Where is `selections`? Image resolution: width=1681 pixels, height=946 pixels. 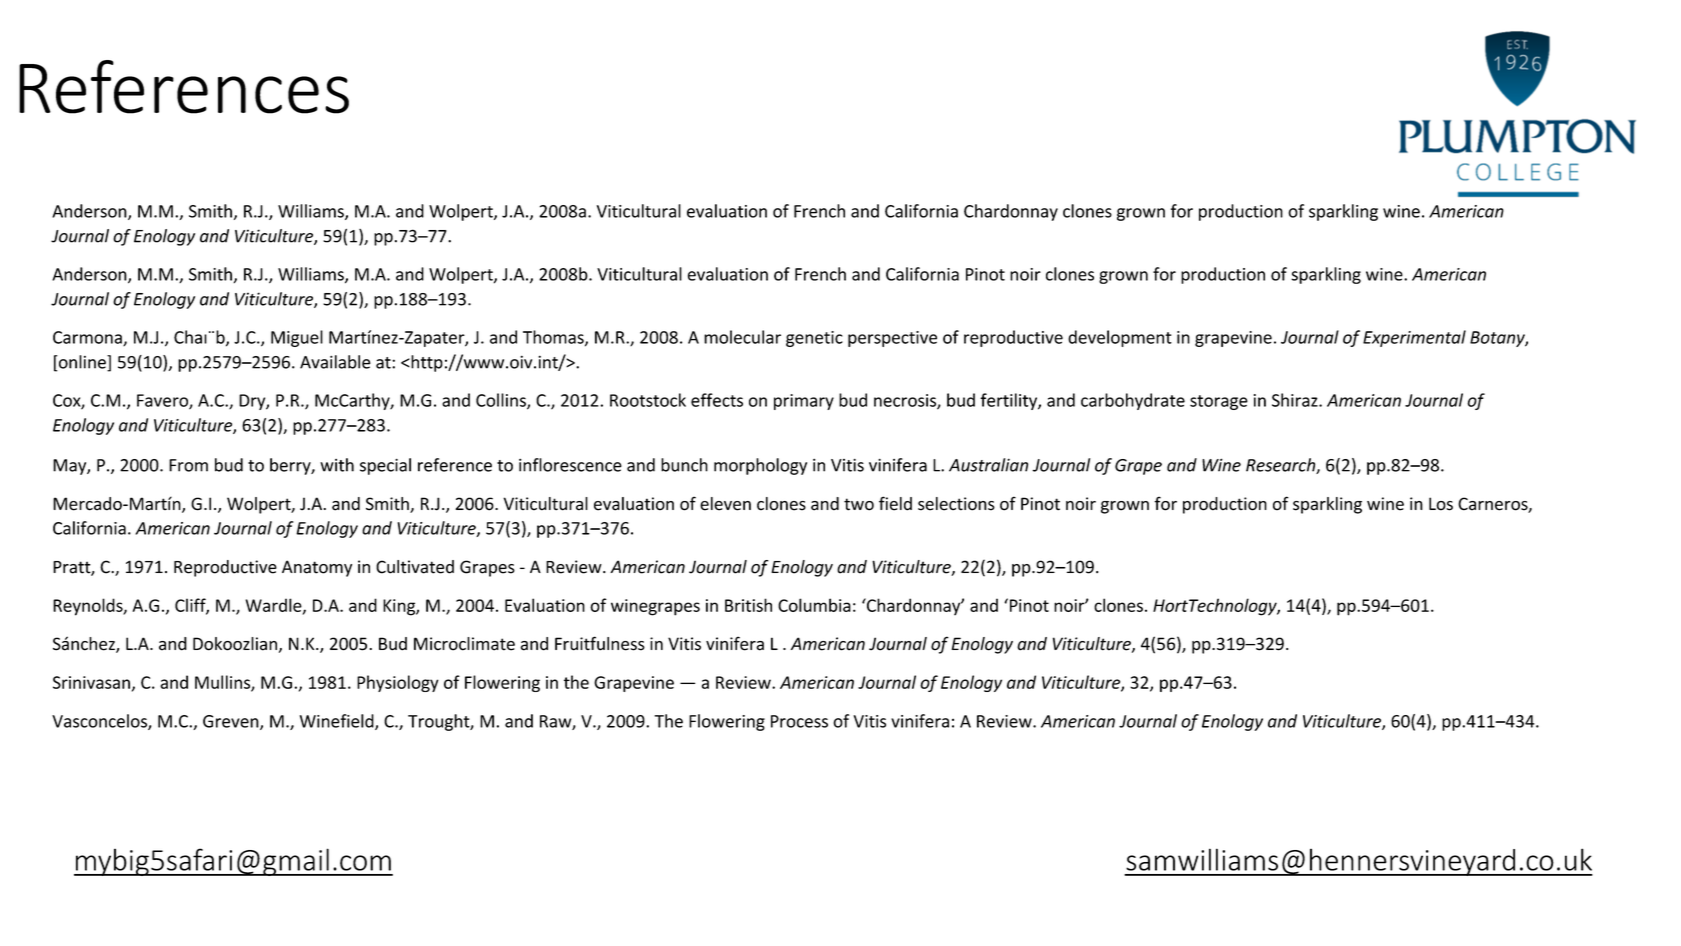 selections is located at coordinates (956, 504).
